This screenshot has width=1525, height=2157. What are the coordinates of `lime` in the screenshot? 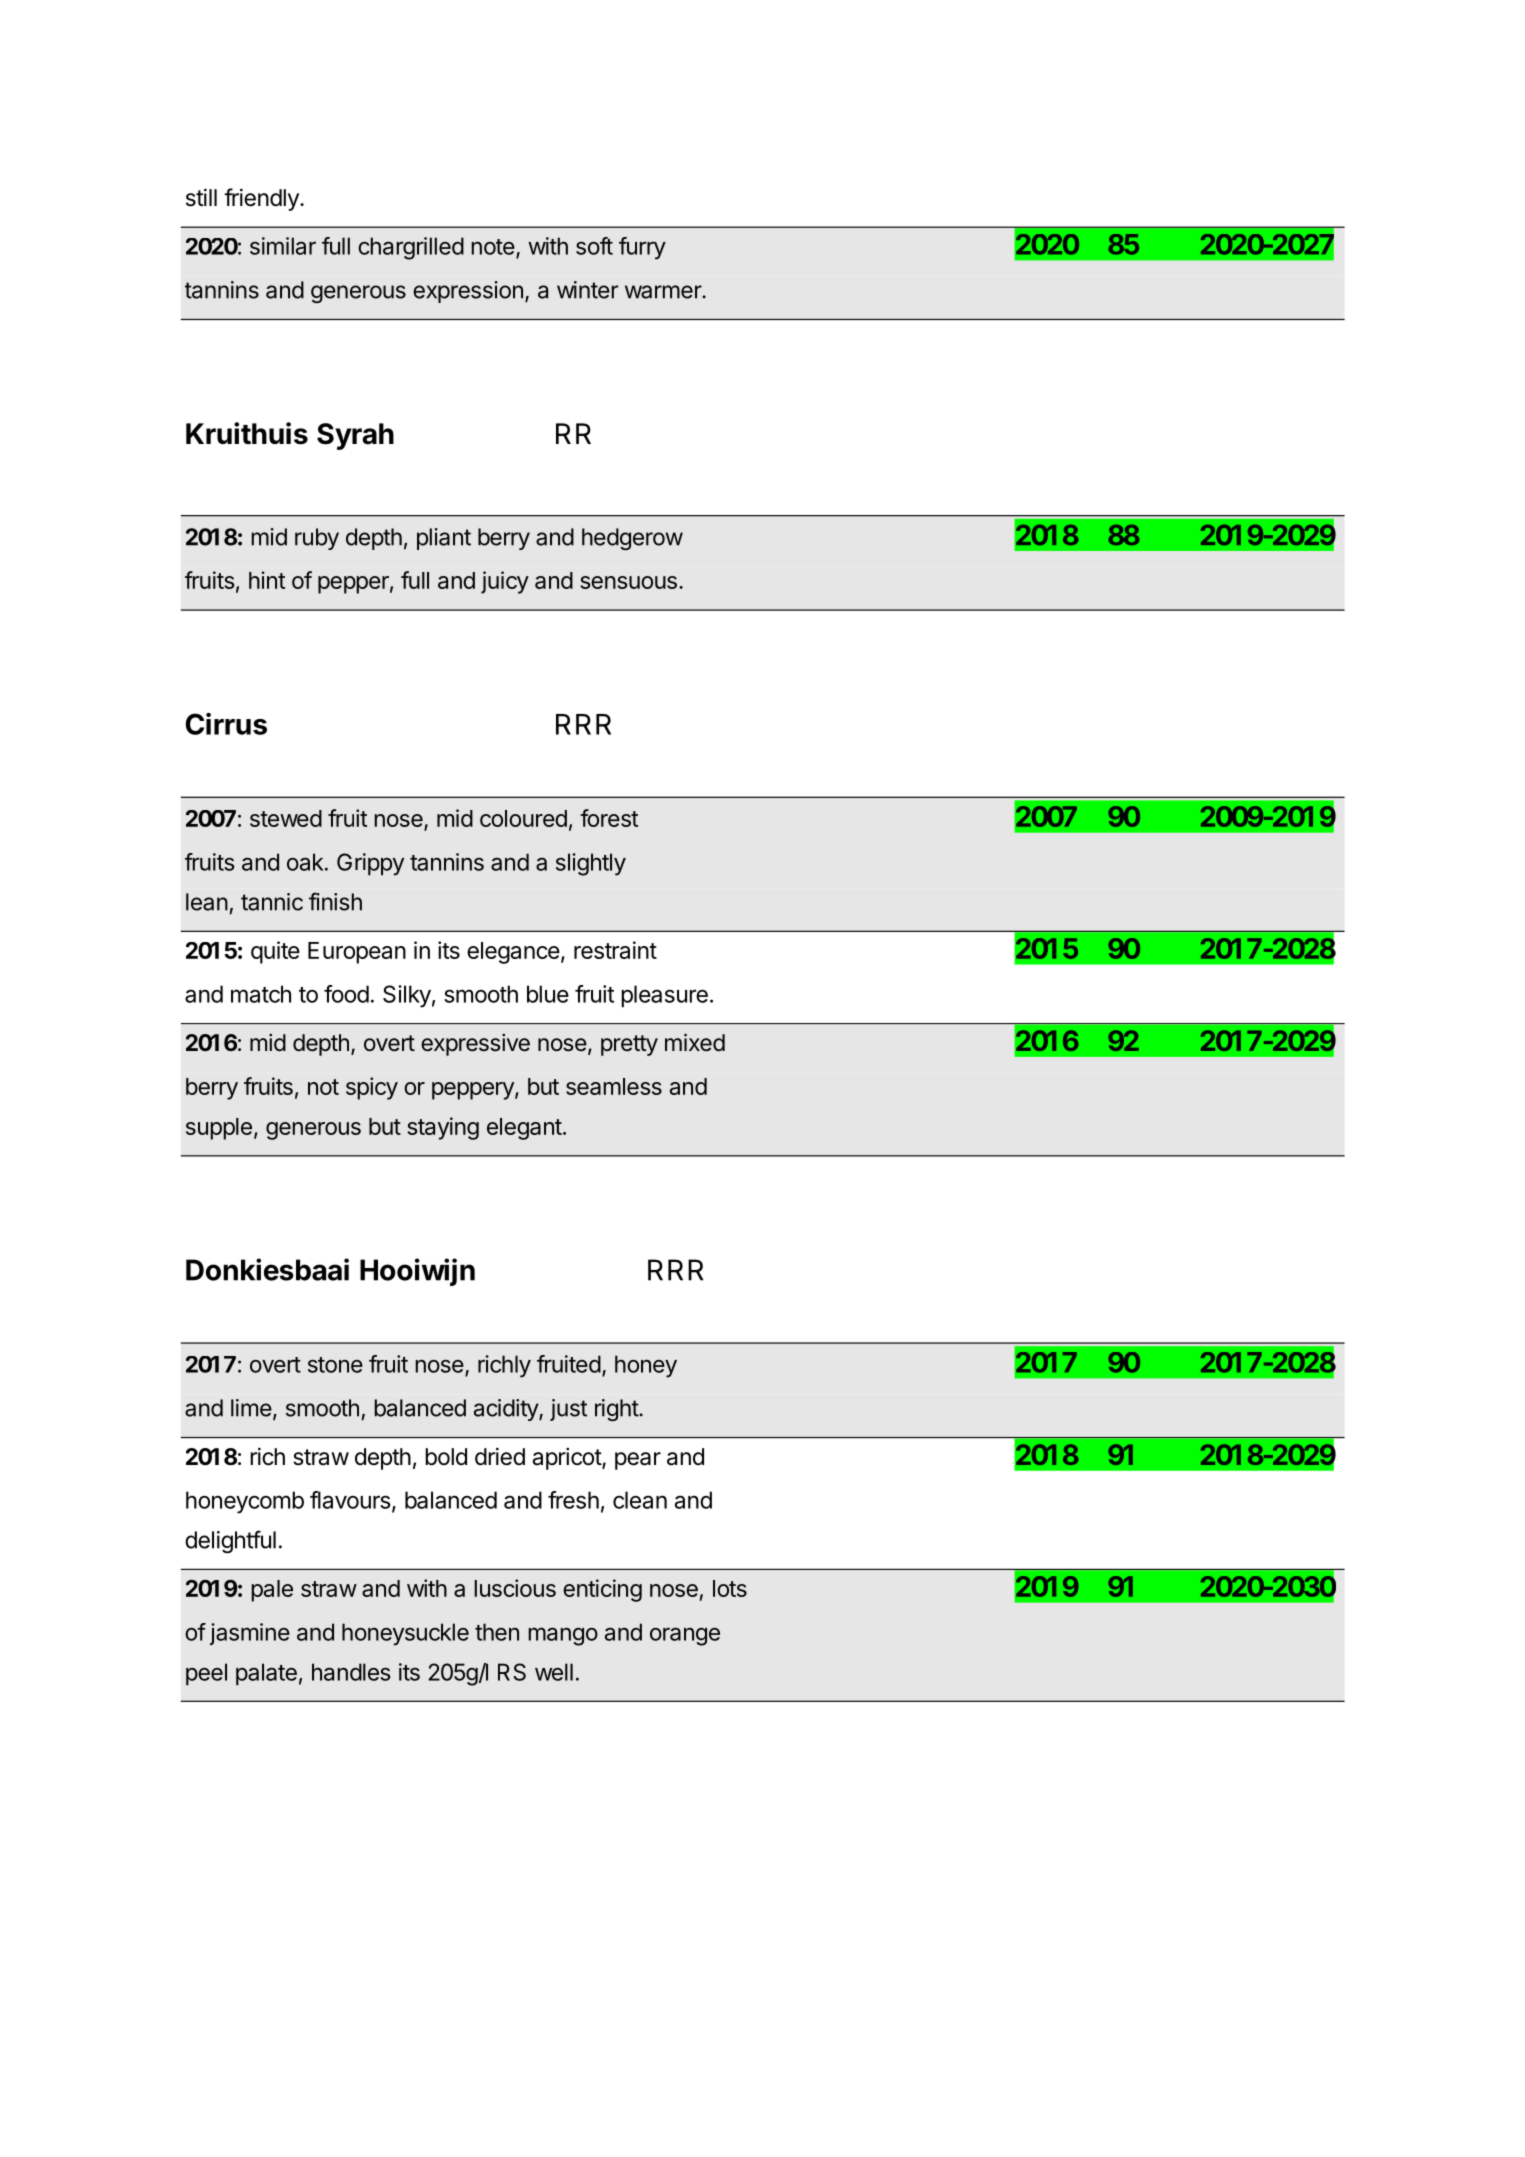 It's located at (251, 1408).
